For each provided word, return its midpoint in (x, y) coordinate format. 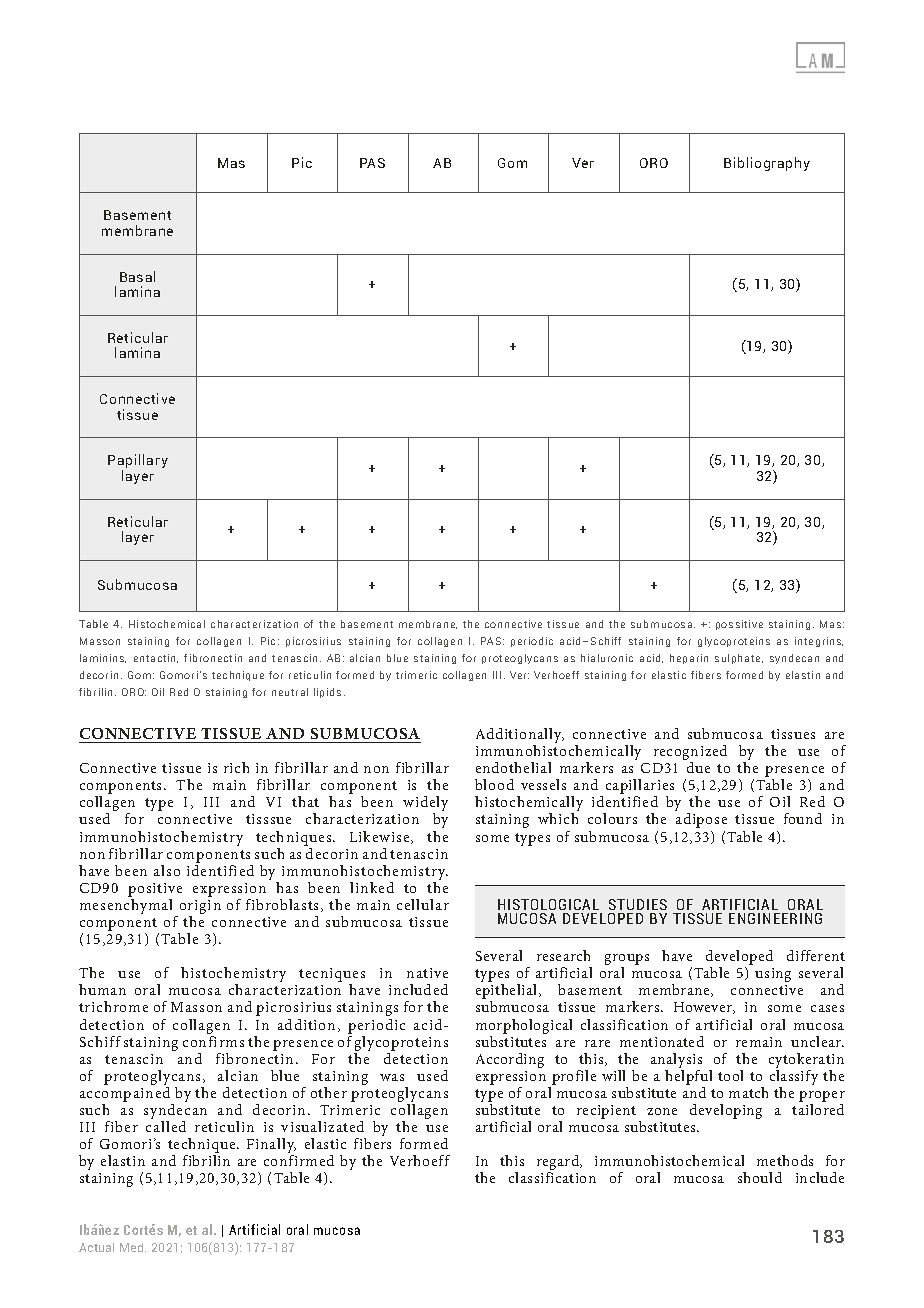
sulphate (739, 659)
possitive (739, 625)
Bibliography (767, 164)
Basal (137, 276)
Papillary (138, 462)
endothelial (513, 767)
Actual (96, 1247)
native (427, 973)
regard (559, 1164)
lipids (327, 693)
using (773, 975)
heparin (689, 659)
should (760, 1177)
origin (199, 908)
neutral (290, 692)
